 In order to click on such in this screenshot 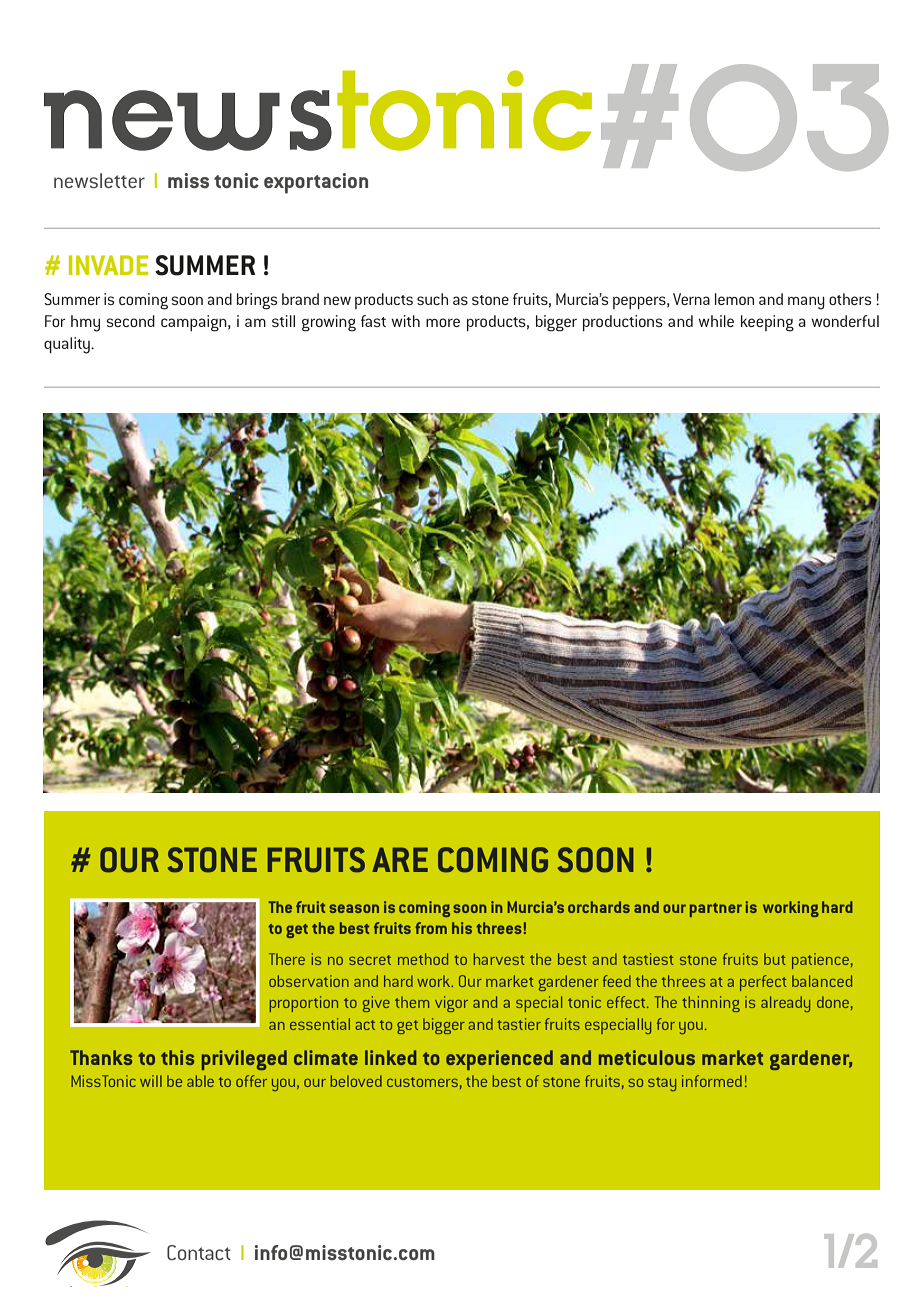, I will do `click(432, 299)`.
